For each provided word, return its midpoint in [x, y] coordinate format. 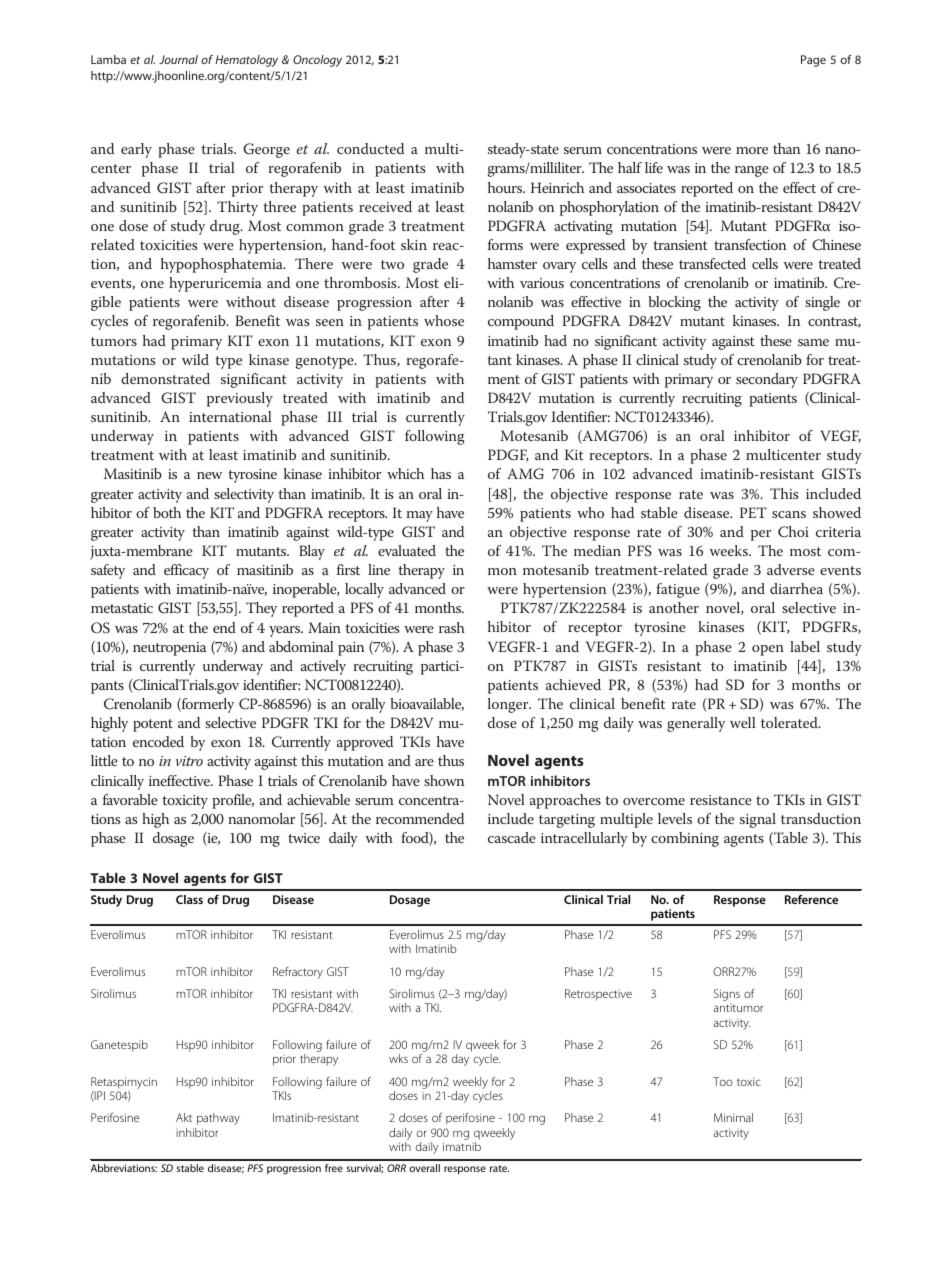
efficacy [186, 571]
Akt [184, 1117]
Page [813, 61]
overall [424, 1168]
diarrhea [796, 588]
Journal [178, 59]
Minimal [733, 1117]
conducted [370, 148]
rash [452, 627]
